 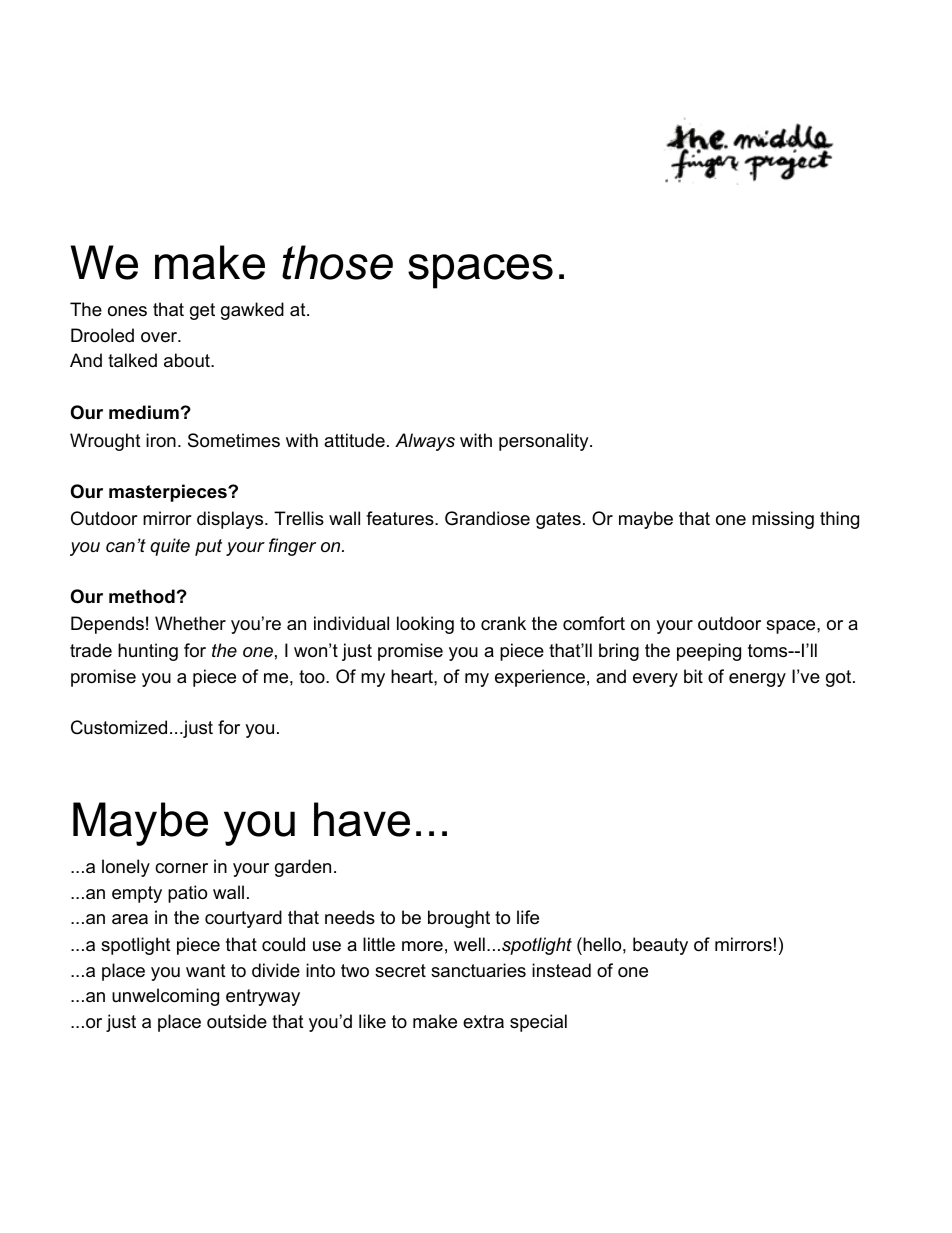 I want to click on corner, so click(x=181, y=868).
